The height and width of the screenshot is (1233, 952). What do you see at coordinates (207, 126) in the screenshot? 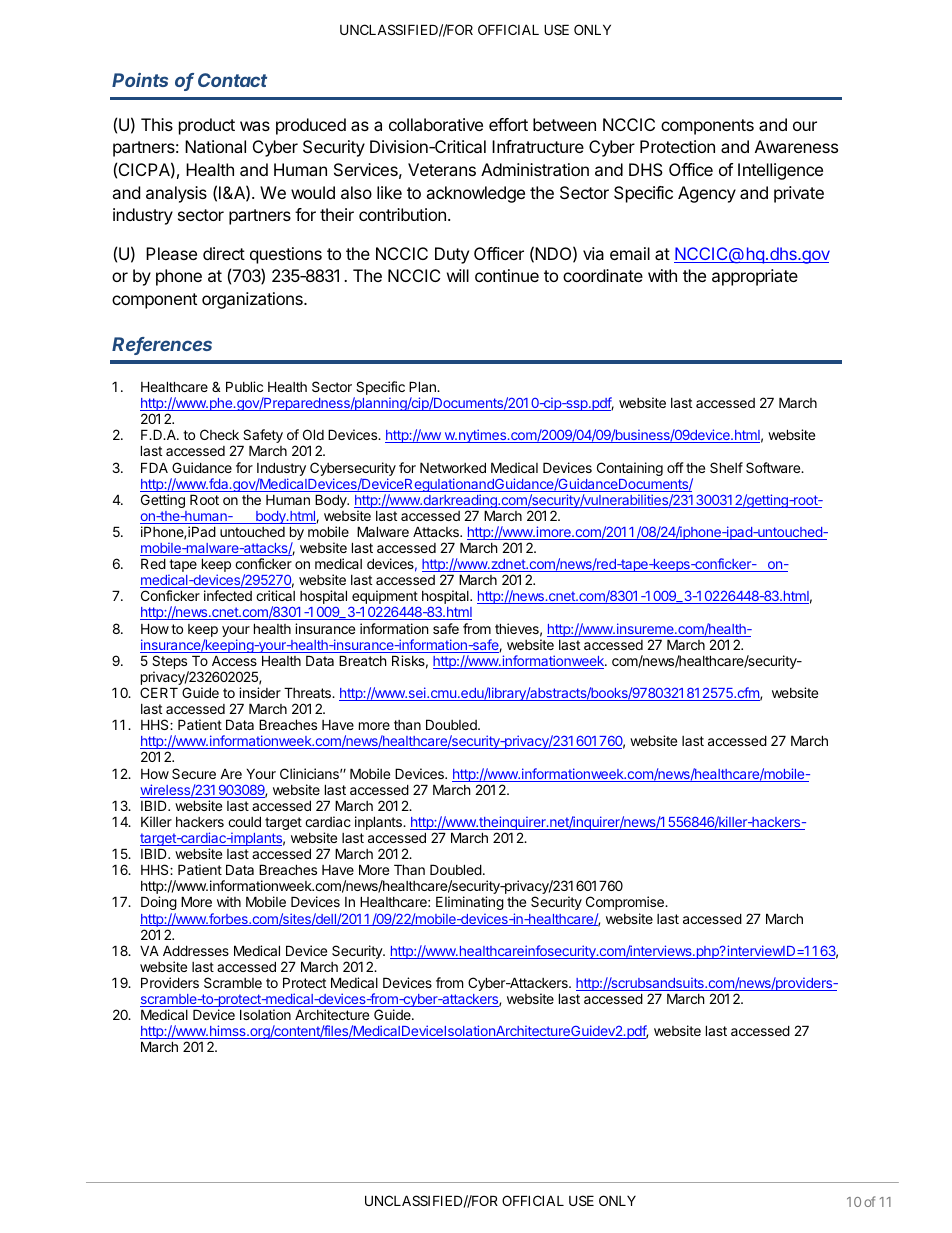
I see `product` at bounding box center [207, 126].
